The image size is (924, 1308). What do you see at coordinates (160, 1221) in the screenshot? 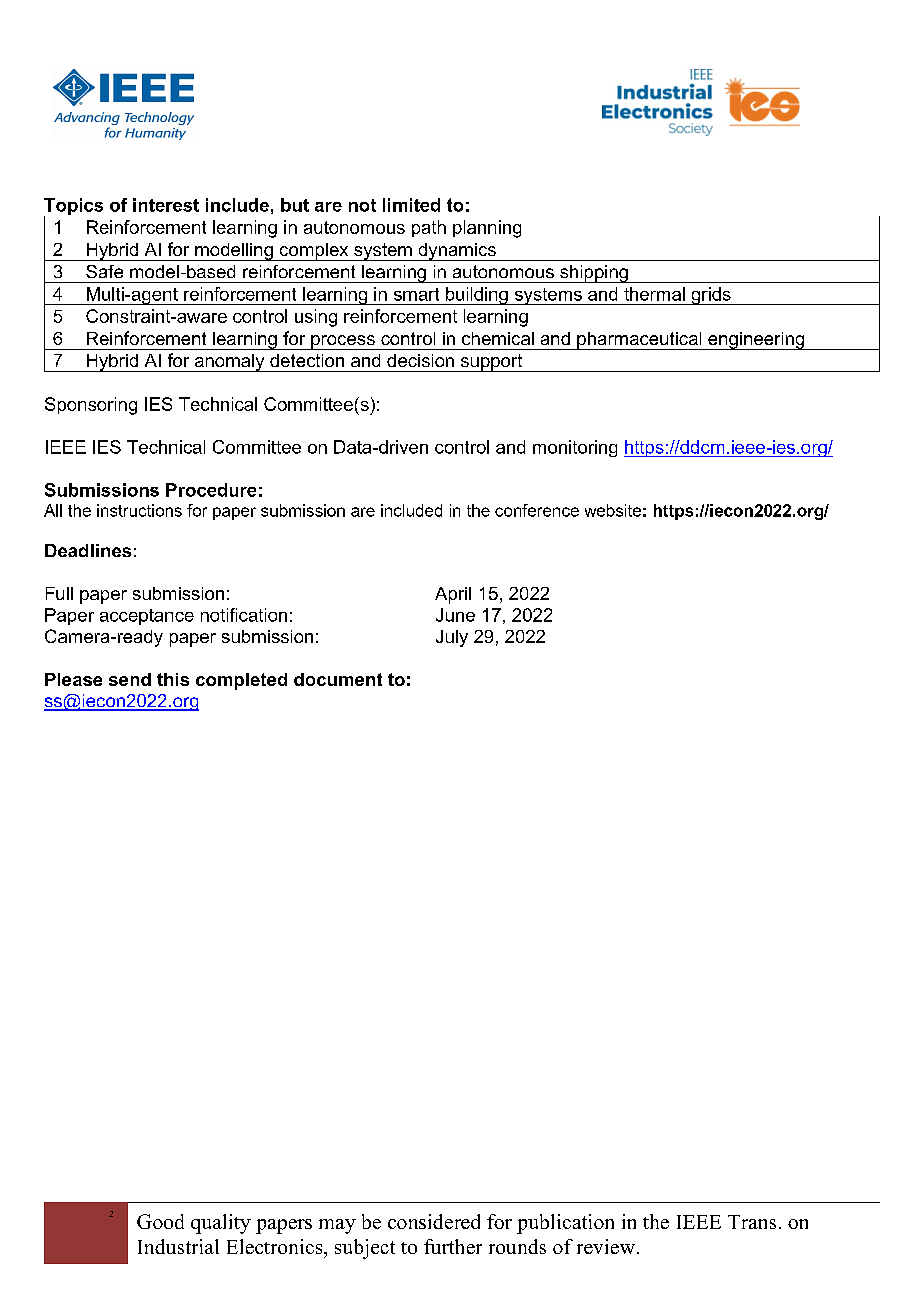
I see `Good` at bounding box center [160, 1221].
